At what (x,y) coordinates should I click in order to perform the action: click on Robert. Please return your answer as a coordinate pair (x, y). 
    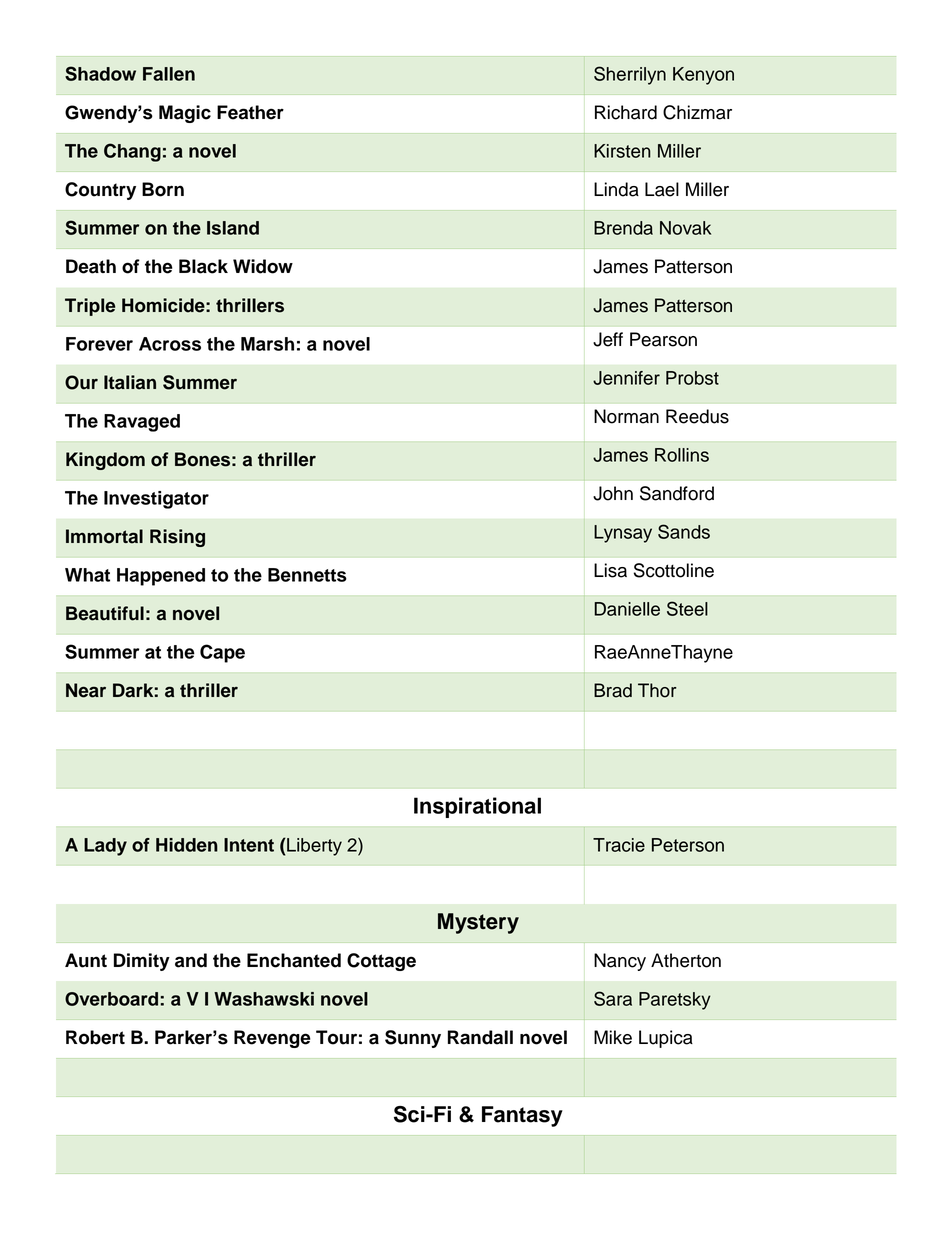
    Looking at the image, I should click on (95, 1037).
